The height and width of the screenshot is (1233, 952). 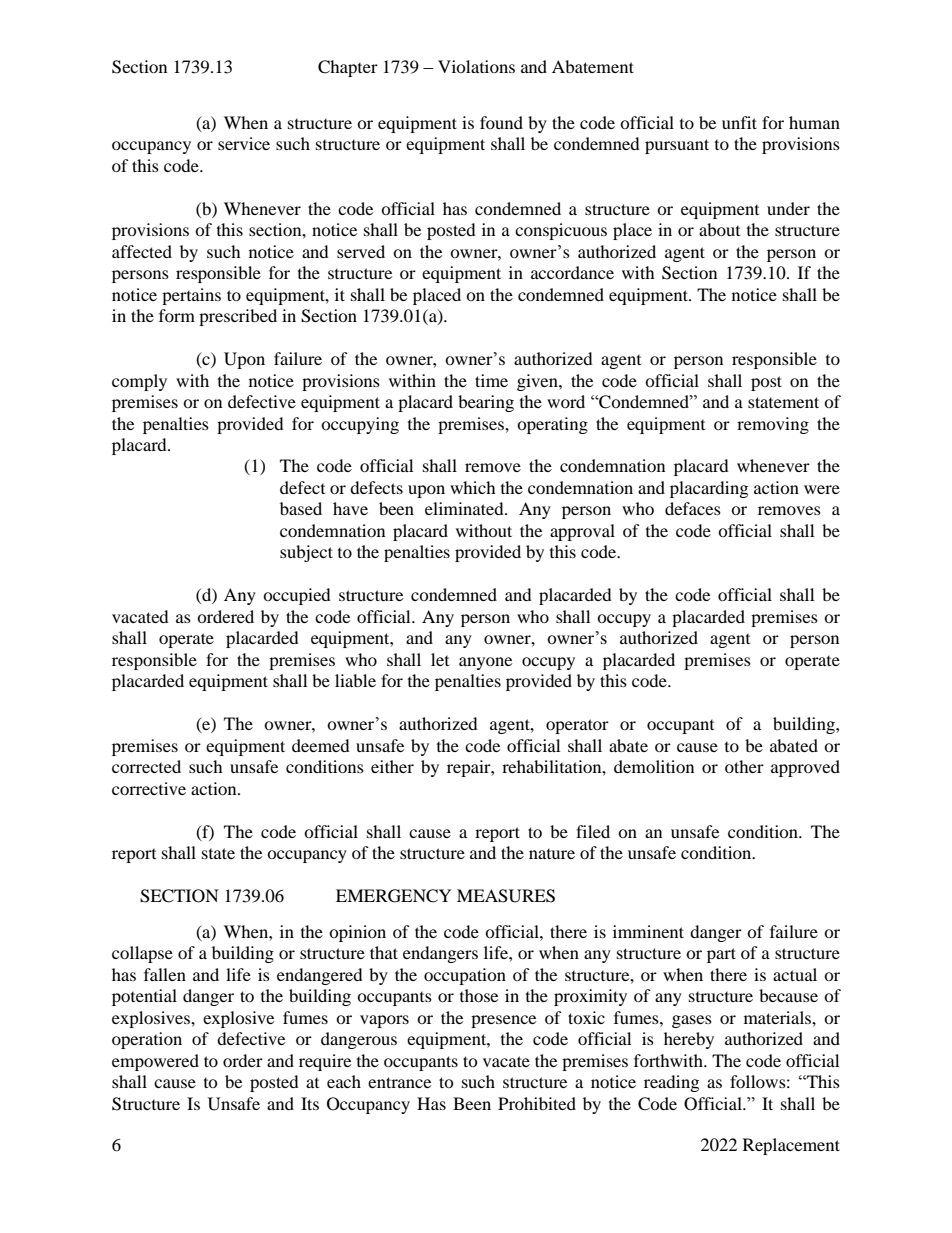 I want to click on operation, so click(x=147, y=1040).
